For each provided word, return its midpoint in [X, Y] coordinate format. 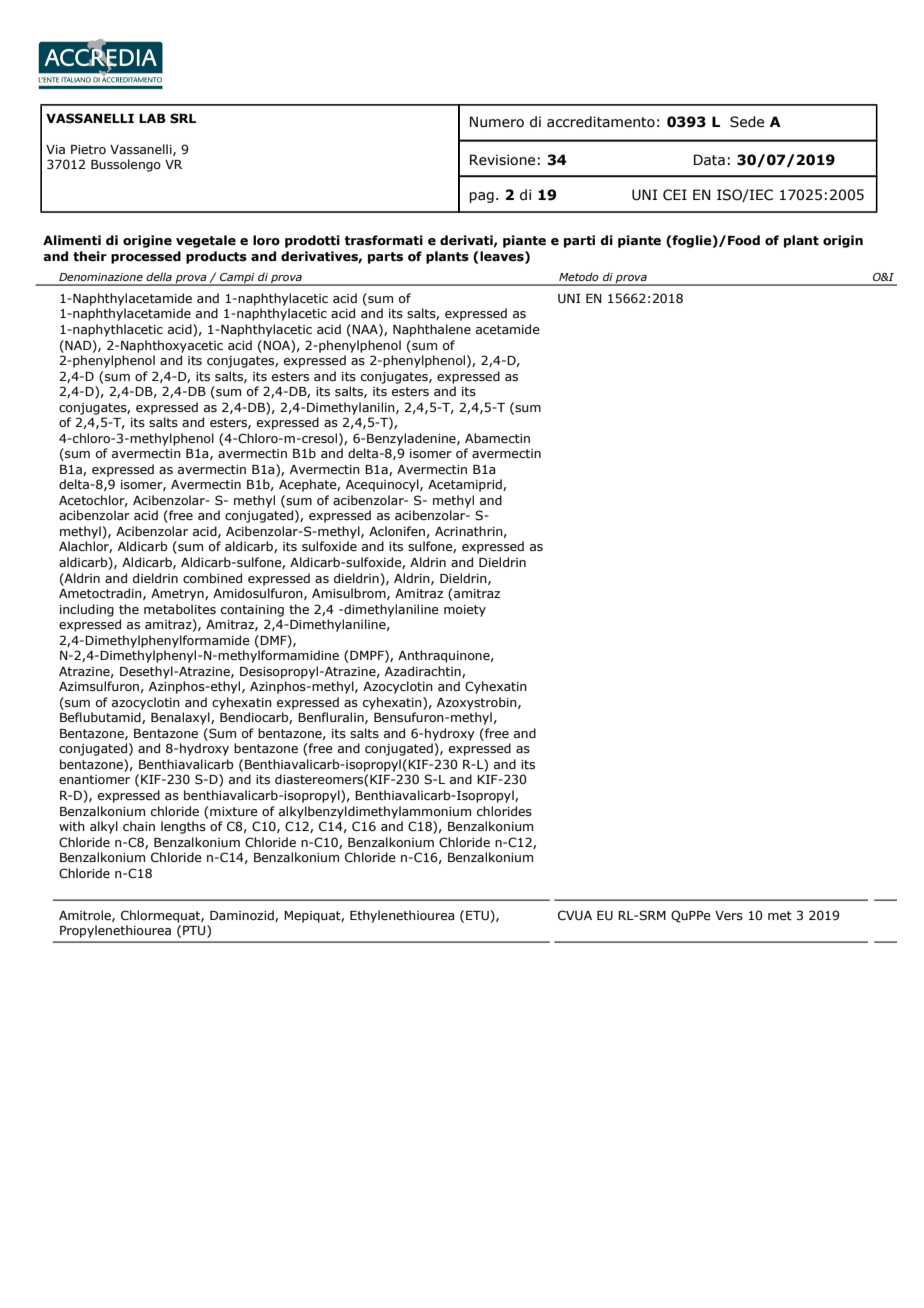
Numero [497, 122]
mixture [234, 811]
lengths [183, 827]
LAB [152, 118]
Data [709, 160]
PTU [195, 931]
